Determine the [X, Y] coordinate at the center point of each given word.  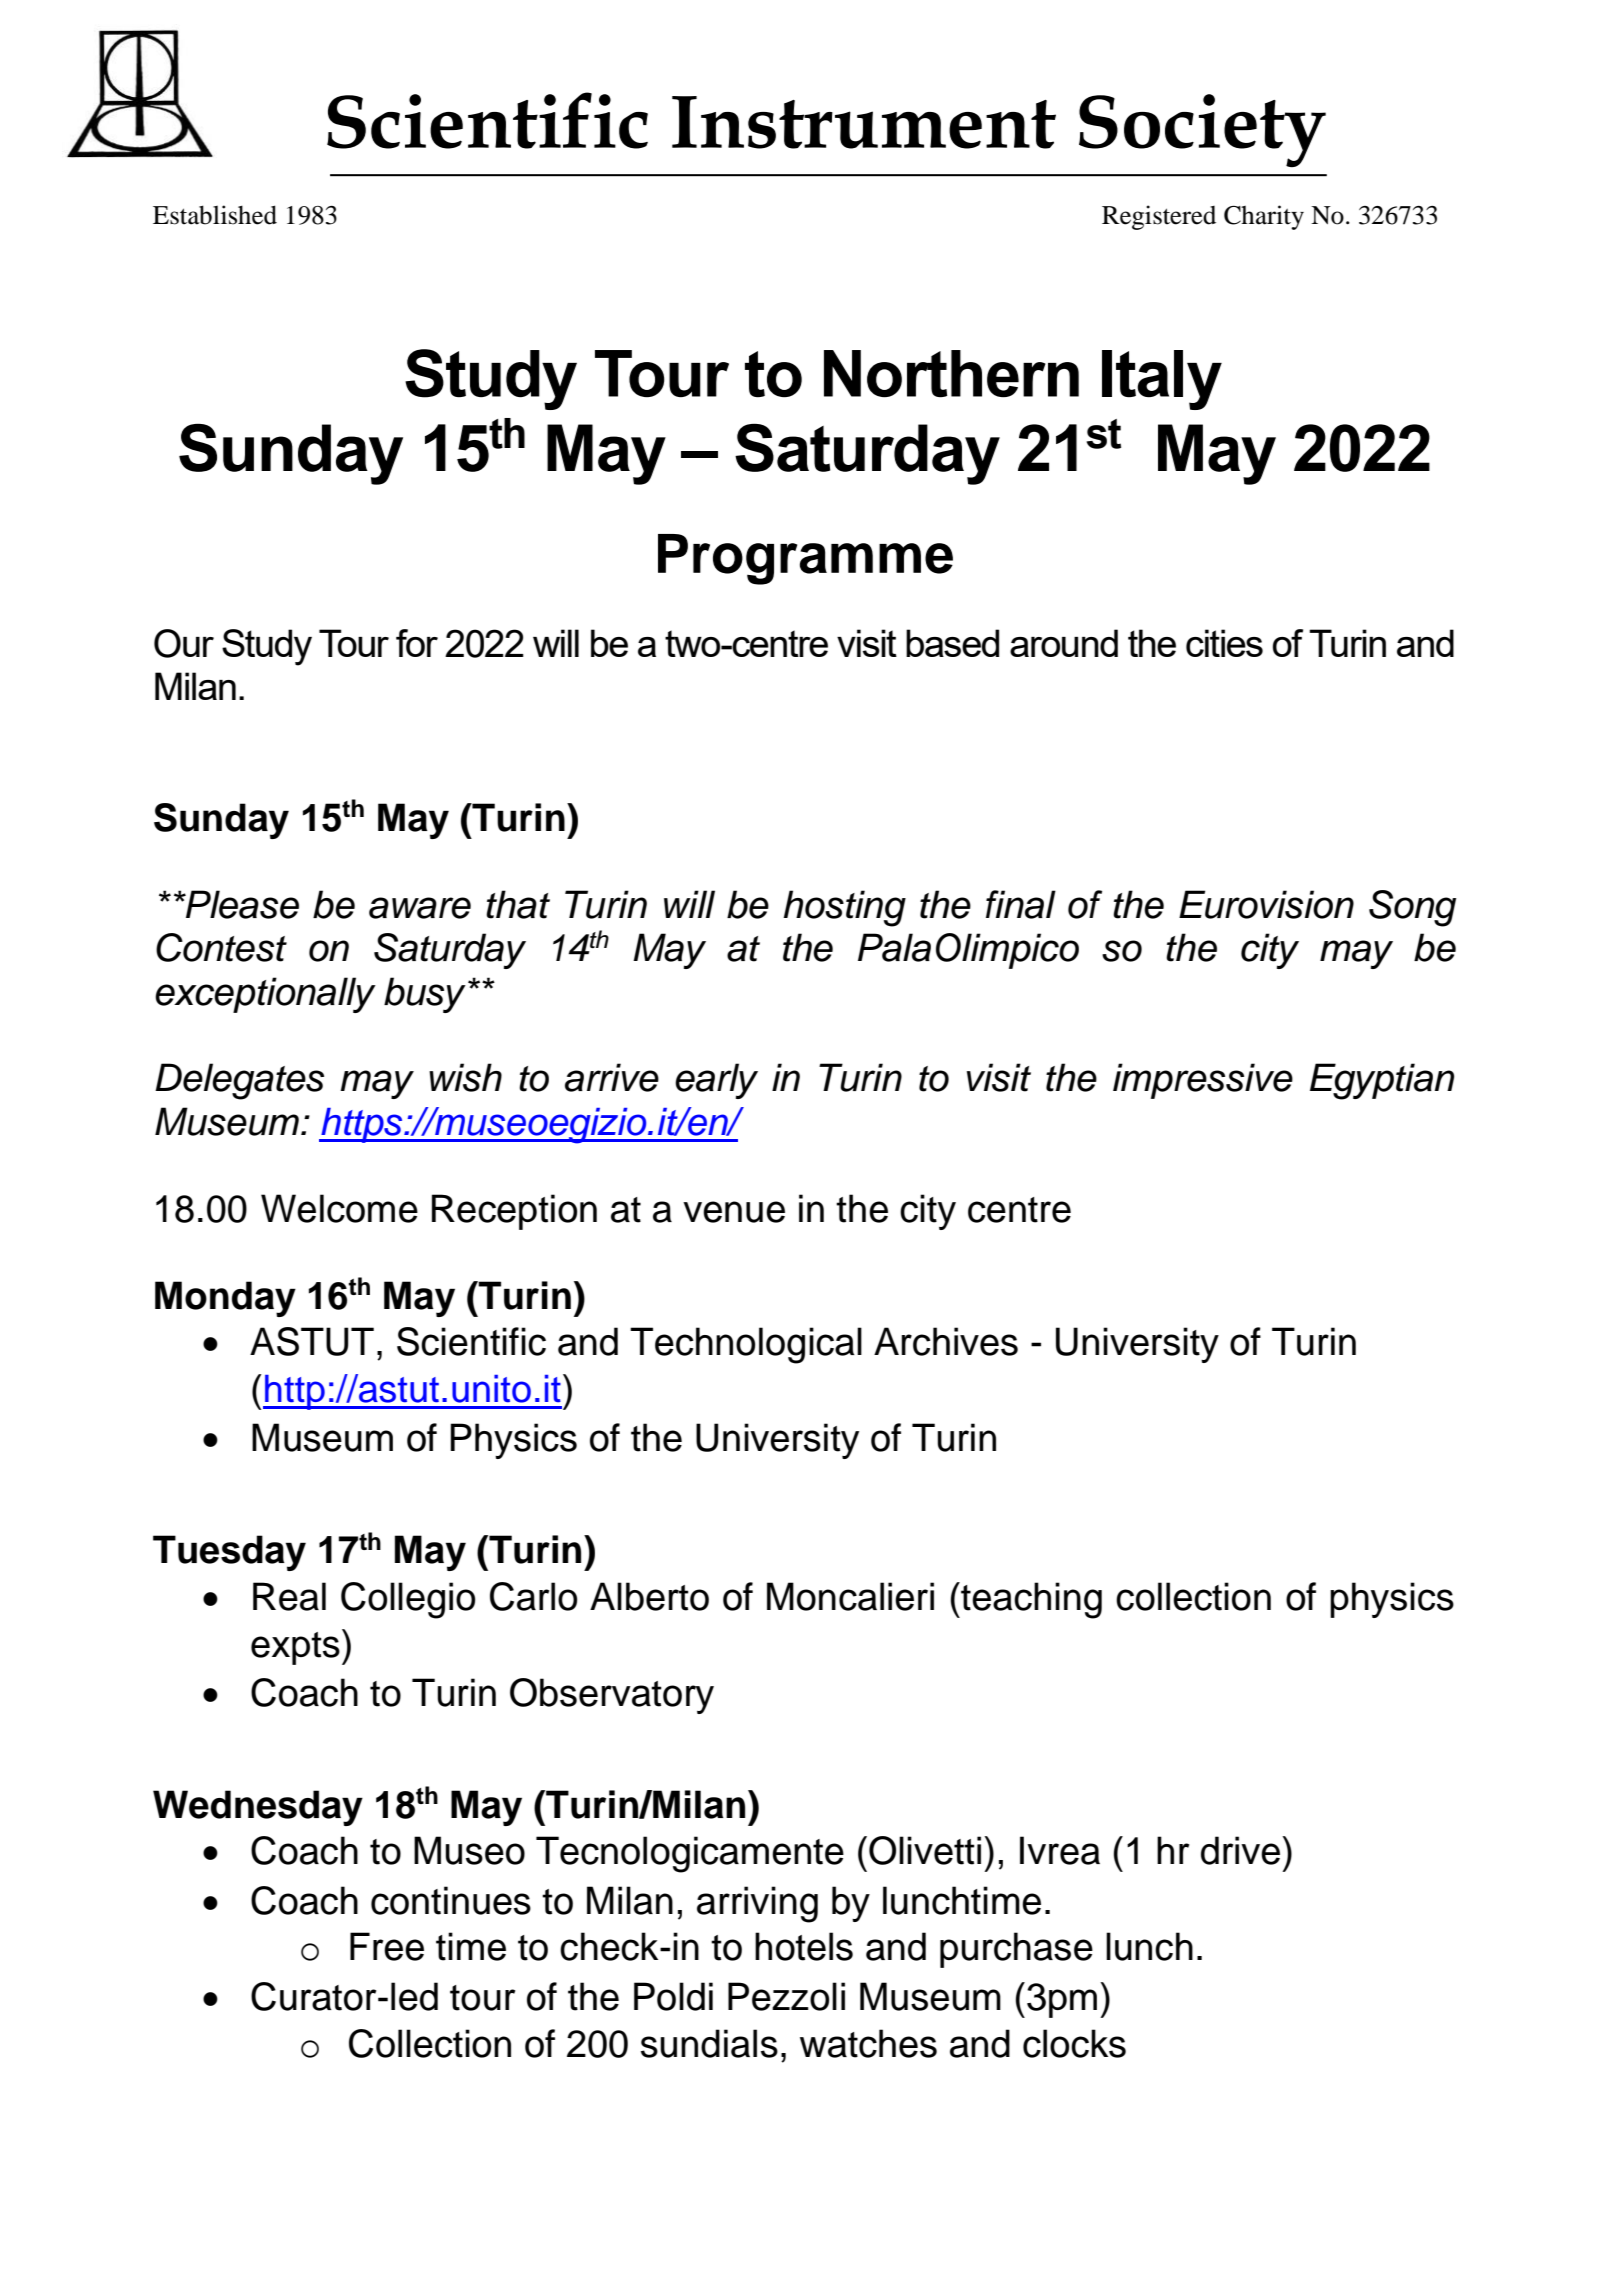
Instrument [864, 122]
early [716, 1081]
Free [387, 1946]
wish [465, 1077]
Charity [1264, 217]
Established [215, 215]
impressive [1203, 1081]
